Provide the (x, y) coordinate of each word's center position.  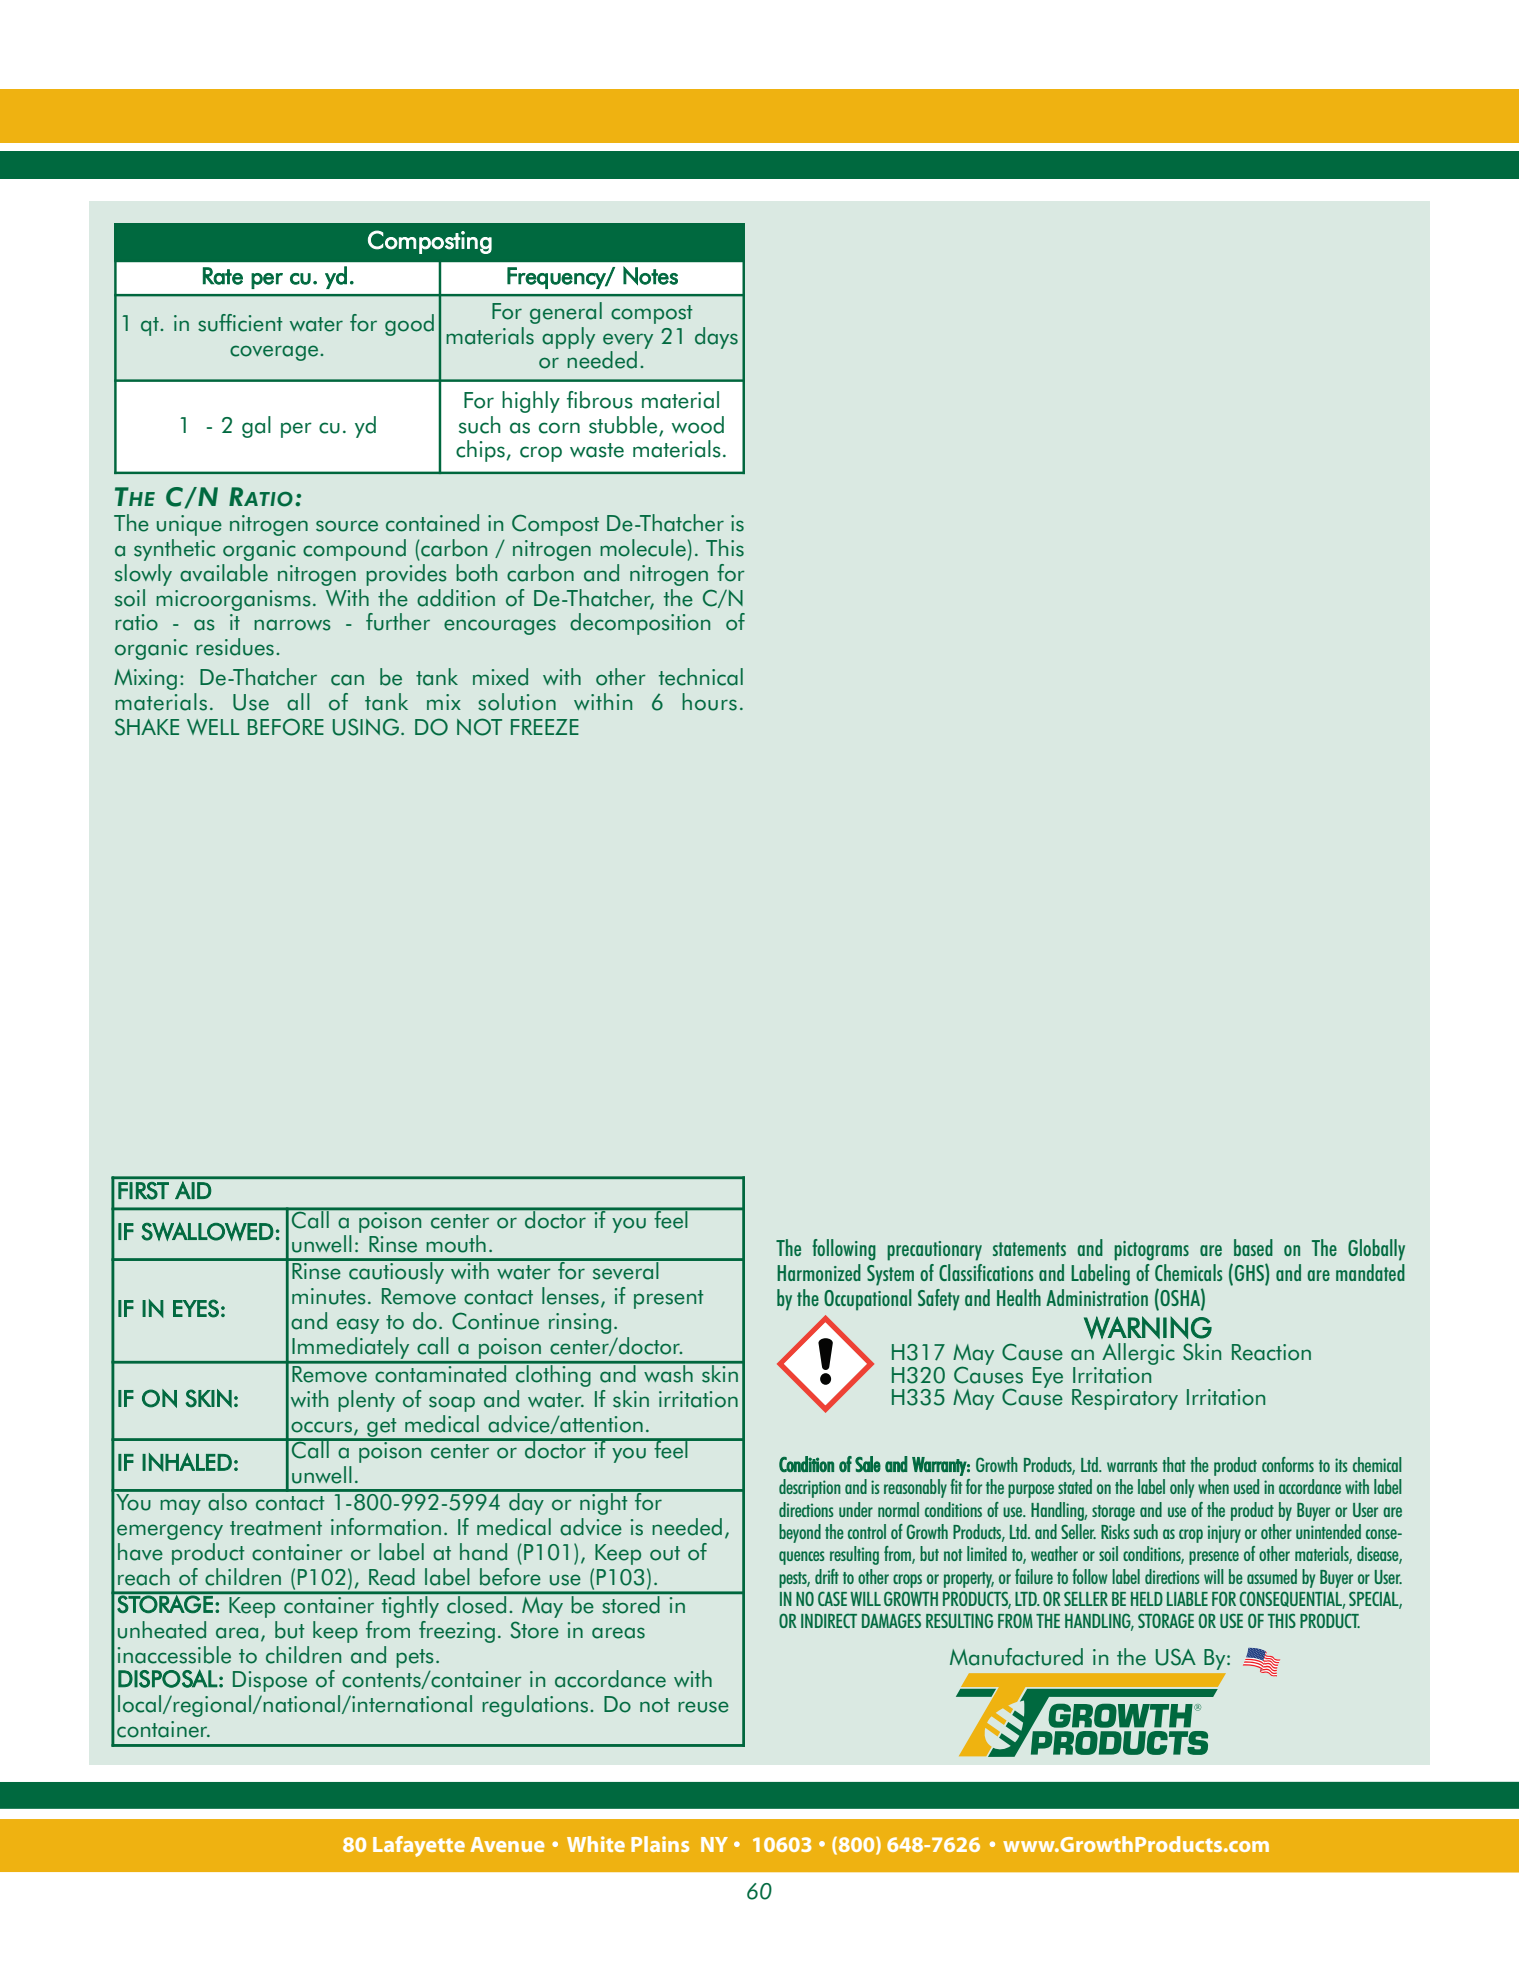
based (1253, 1247)
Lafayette (419, 1846)
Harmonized (819, 1272)
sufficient (240, 323)
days (716, 338)
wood (698, 425)
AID (193, 1190)
